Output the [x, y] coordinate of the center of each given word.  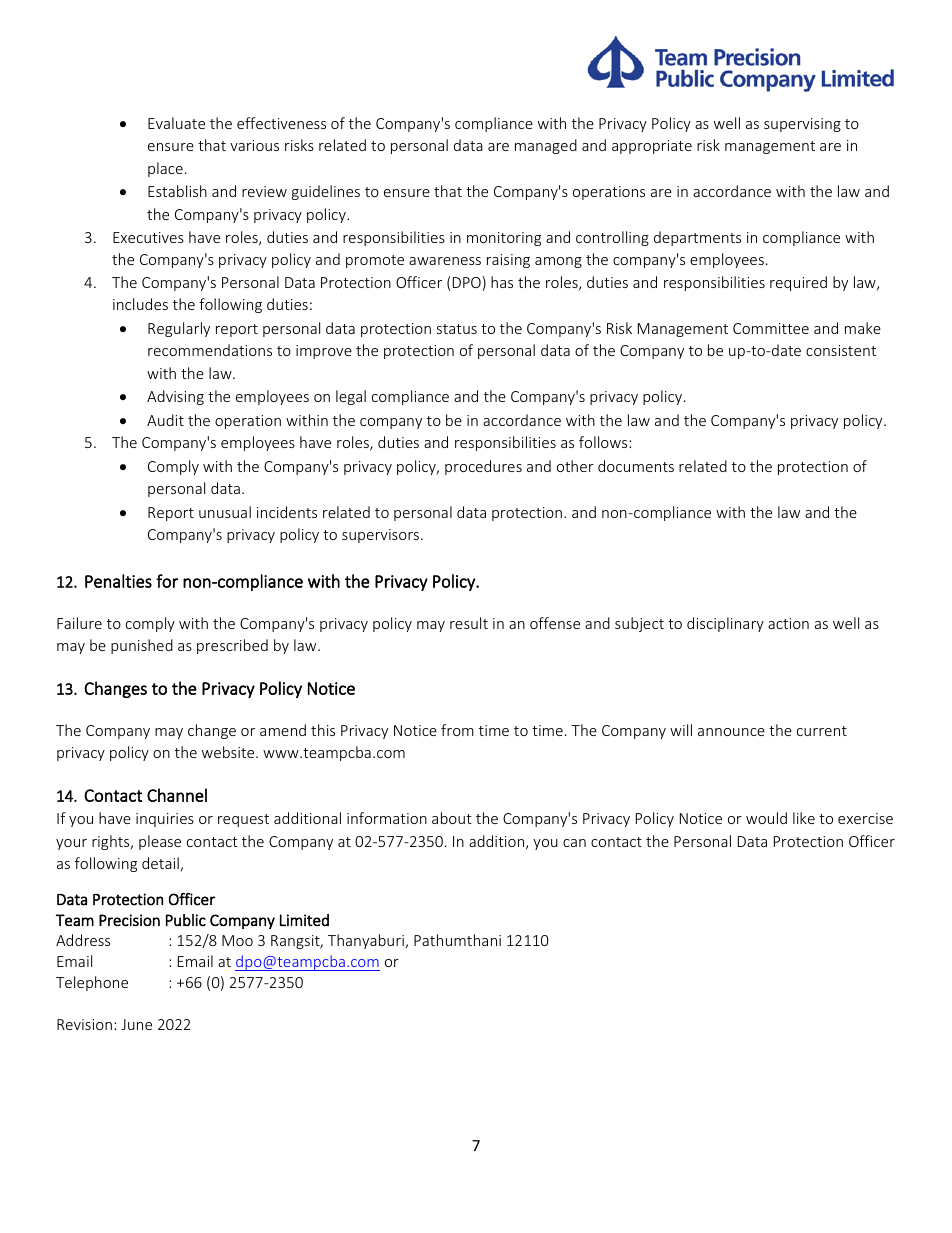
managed [546, 146]
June [136, 1024]
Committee [771, 328]
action [788, 623]
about [452, 818]
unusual [225, 512]
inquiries [165, 820]
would [766, 818]
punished [142, 646]
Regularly [179, 329]
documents [636, 466]
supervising [802, 125]
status [457, 329]
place [165, 169]
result [469, 623]
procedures [483, 467]
